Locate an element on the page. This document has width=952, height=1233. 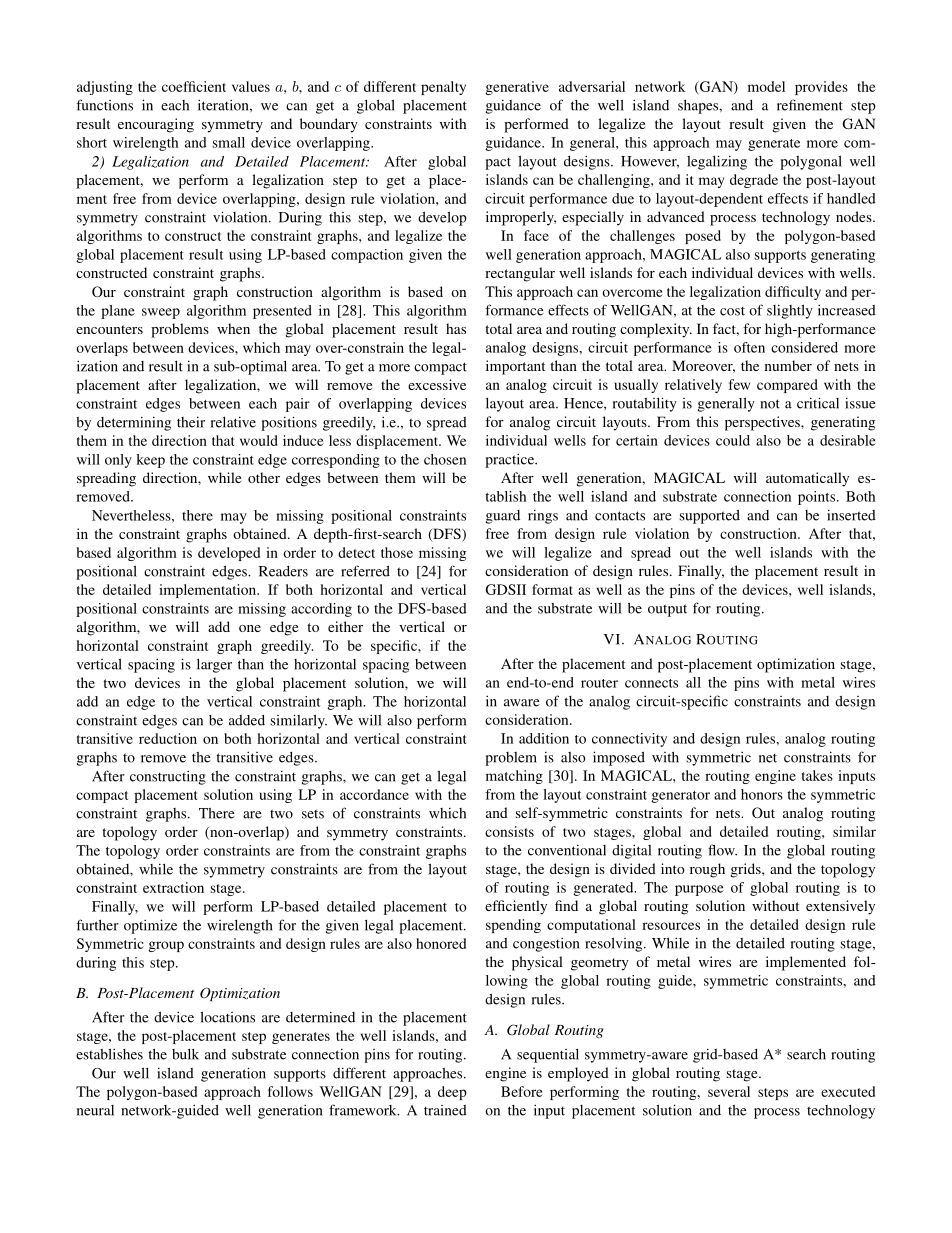
penalty is located at coordinates (443, 88).
